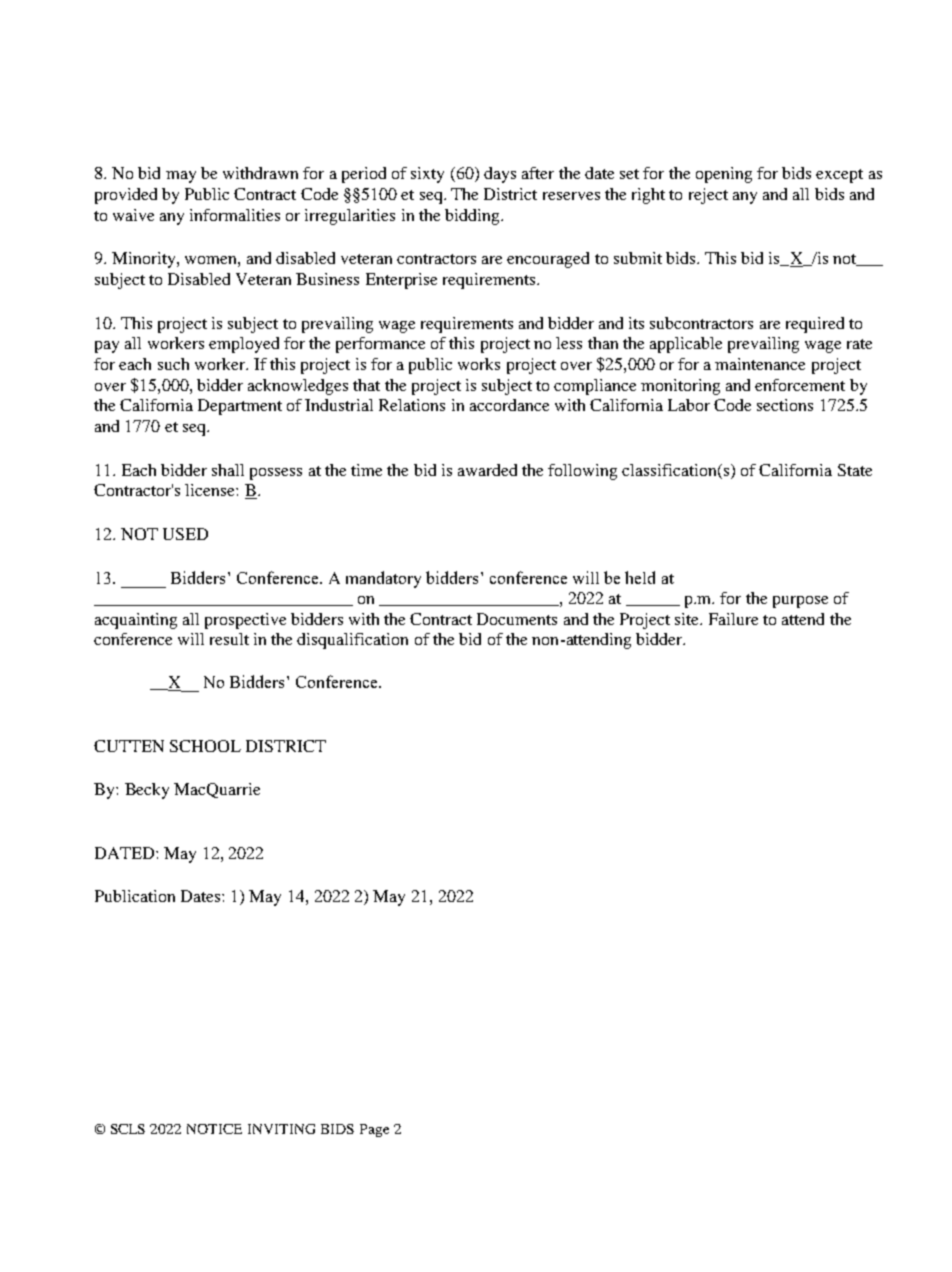 Image resolution: width=952 pixels, height=1272 pixels. I want to click on purpose, so click(800, 602).
